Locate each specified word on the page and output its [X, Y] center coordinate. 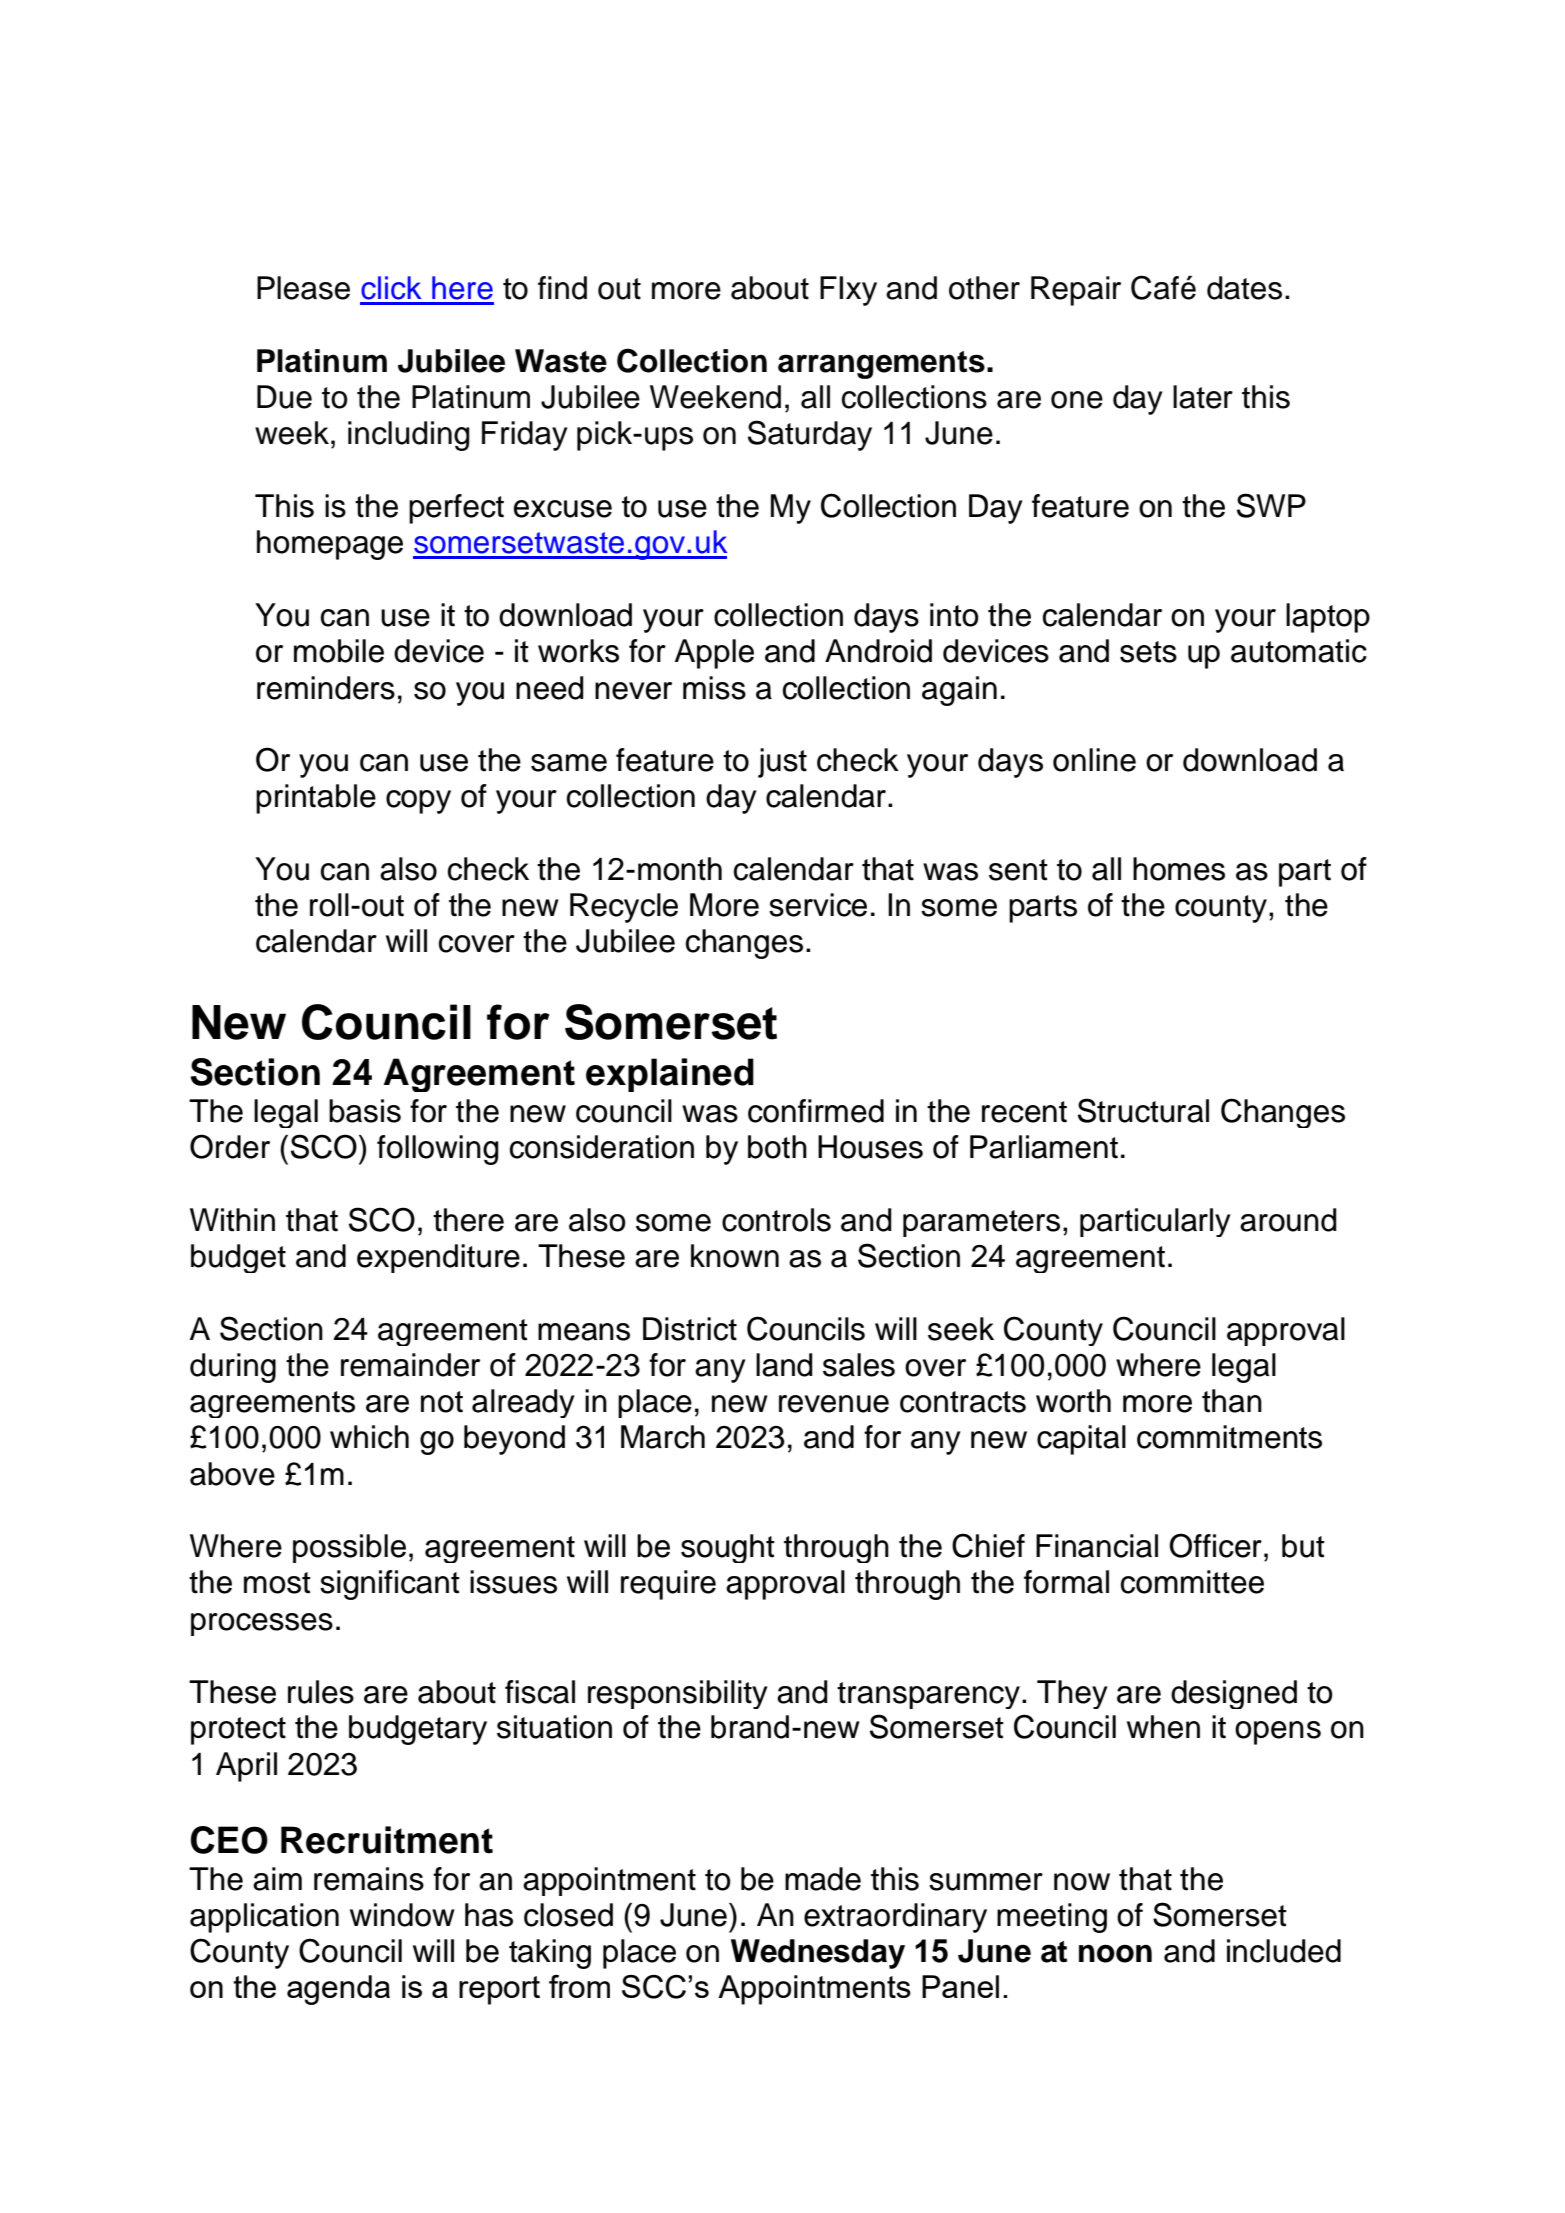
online [1094, 760]
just [782, 763]
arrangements [881, 365]
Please [303, 288]
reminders [326, 688]
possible [349, 1548]
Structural [1143, 1110]
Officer [1215, 1545]
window [402, 1915]
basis [365, 1111]
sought [728, 1548]
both [777, 1147]
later [1203, 397]
